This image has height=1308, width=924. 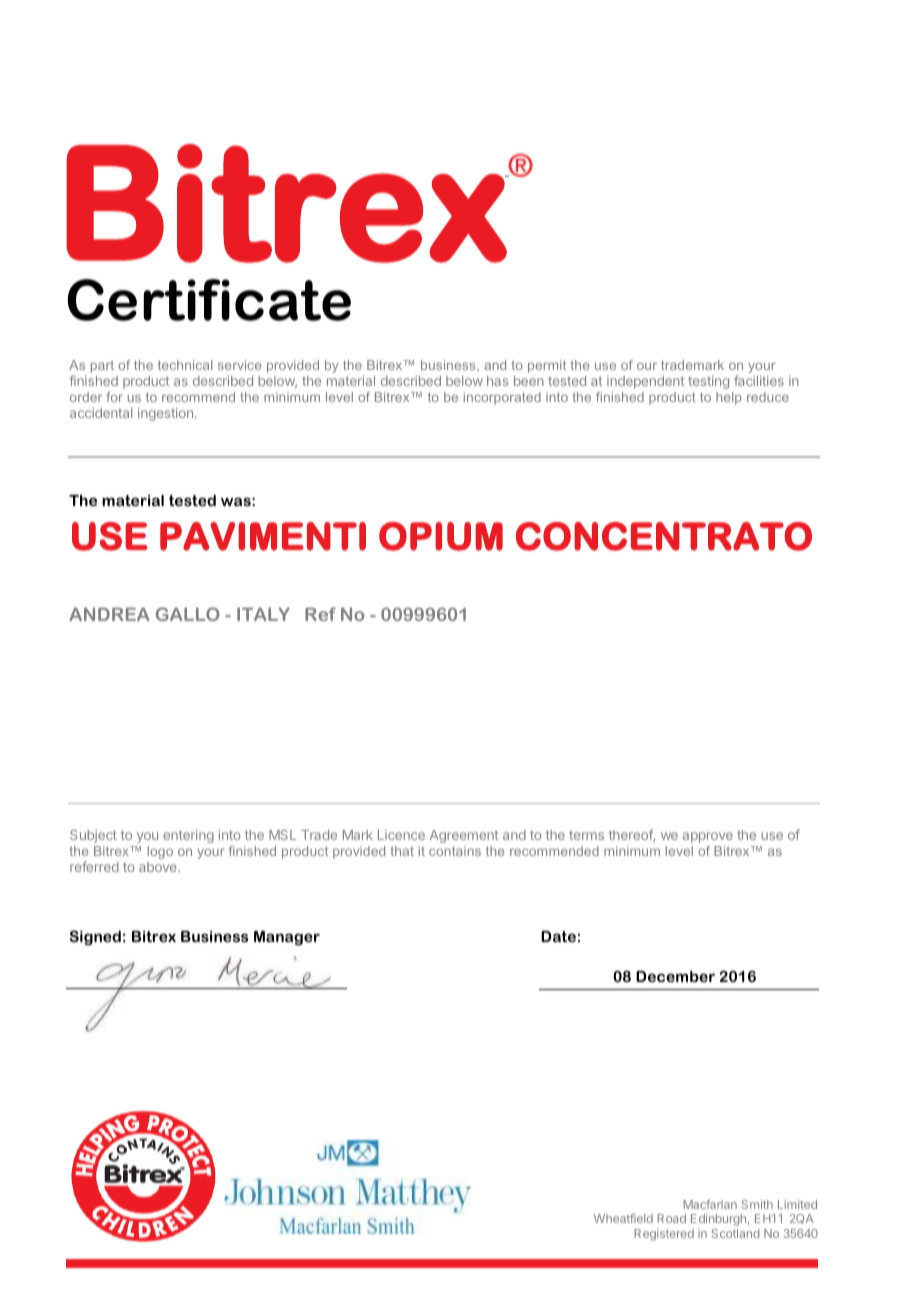 What do you see at coordinates (708, 837) in the image?
I see `approve` at bounding box center [708, 837].
